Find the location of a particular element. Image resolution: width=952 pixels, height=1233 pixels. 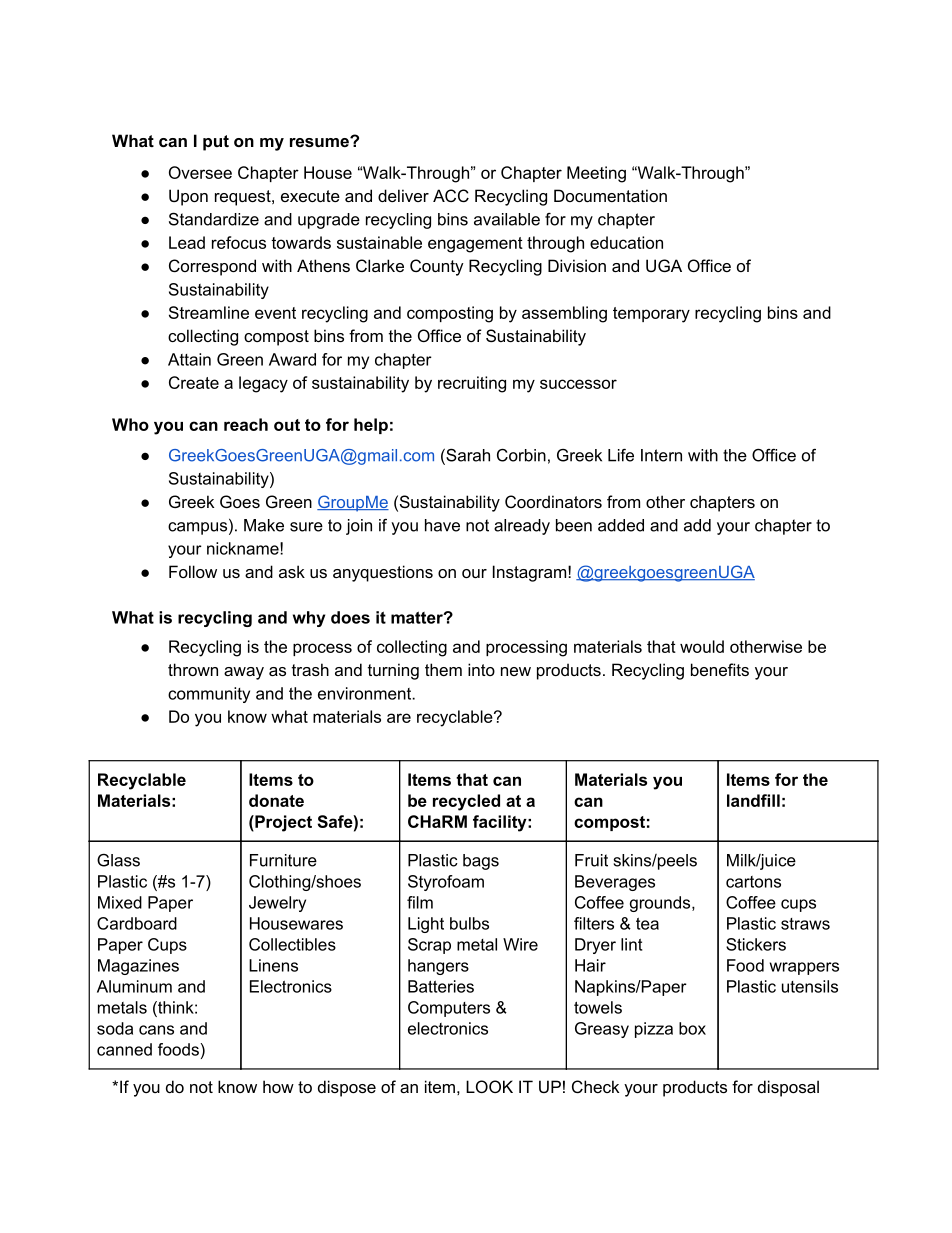

LOOK is located at coordinates (489, 1086).
